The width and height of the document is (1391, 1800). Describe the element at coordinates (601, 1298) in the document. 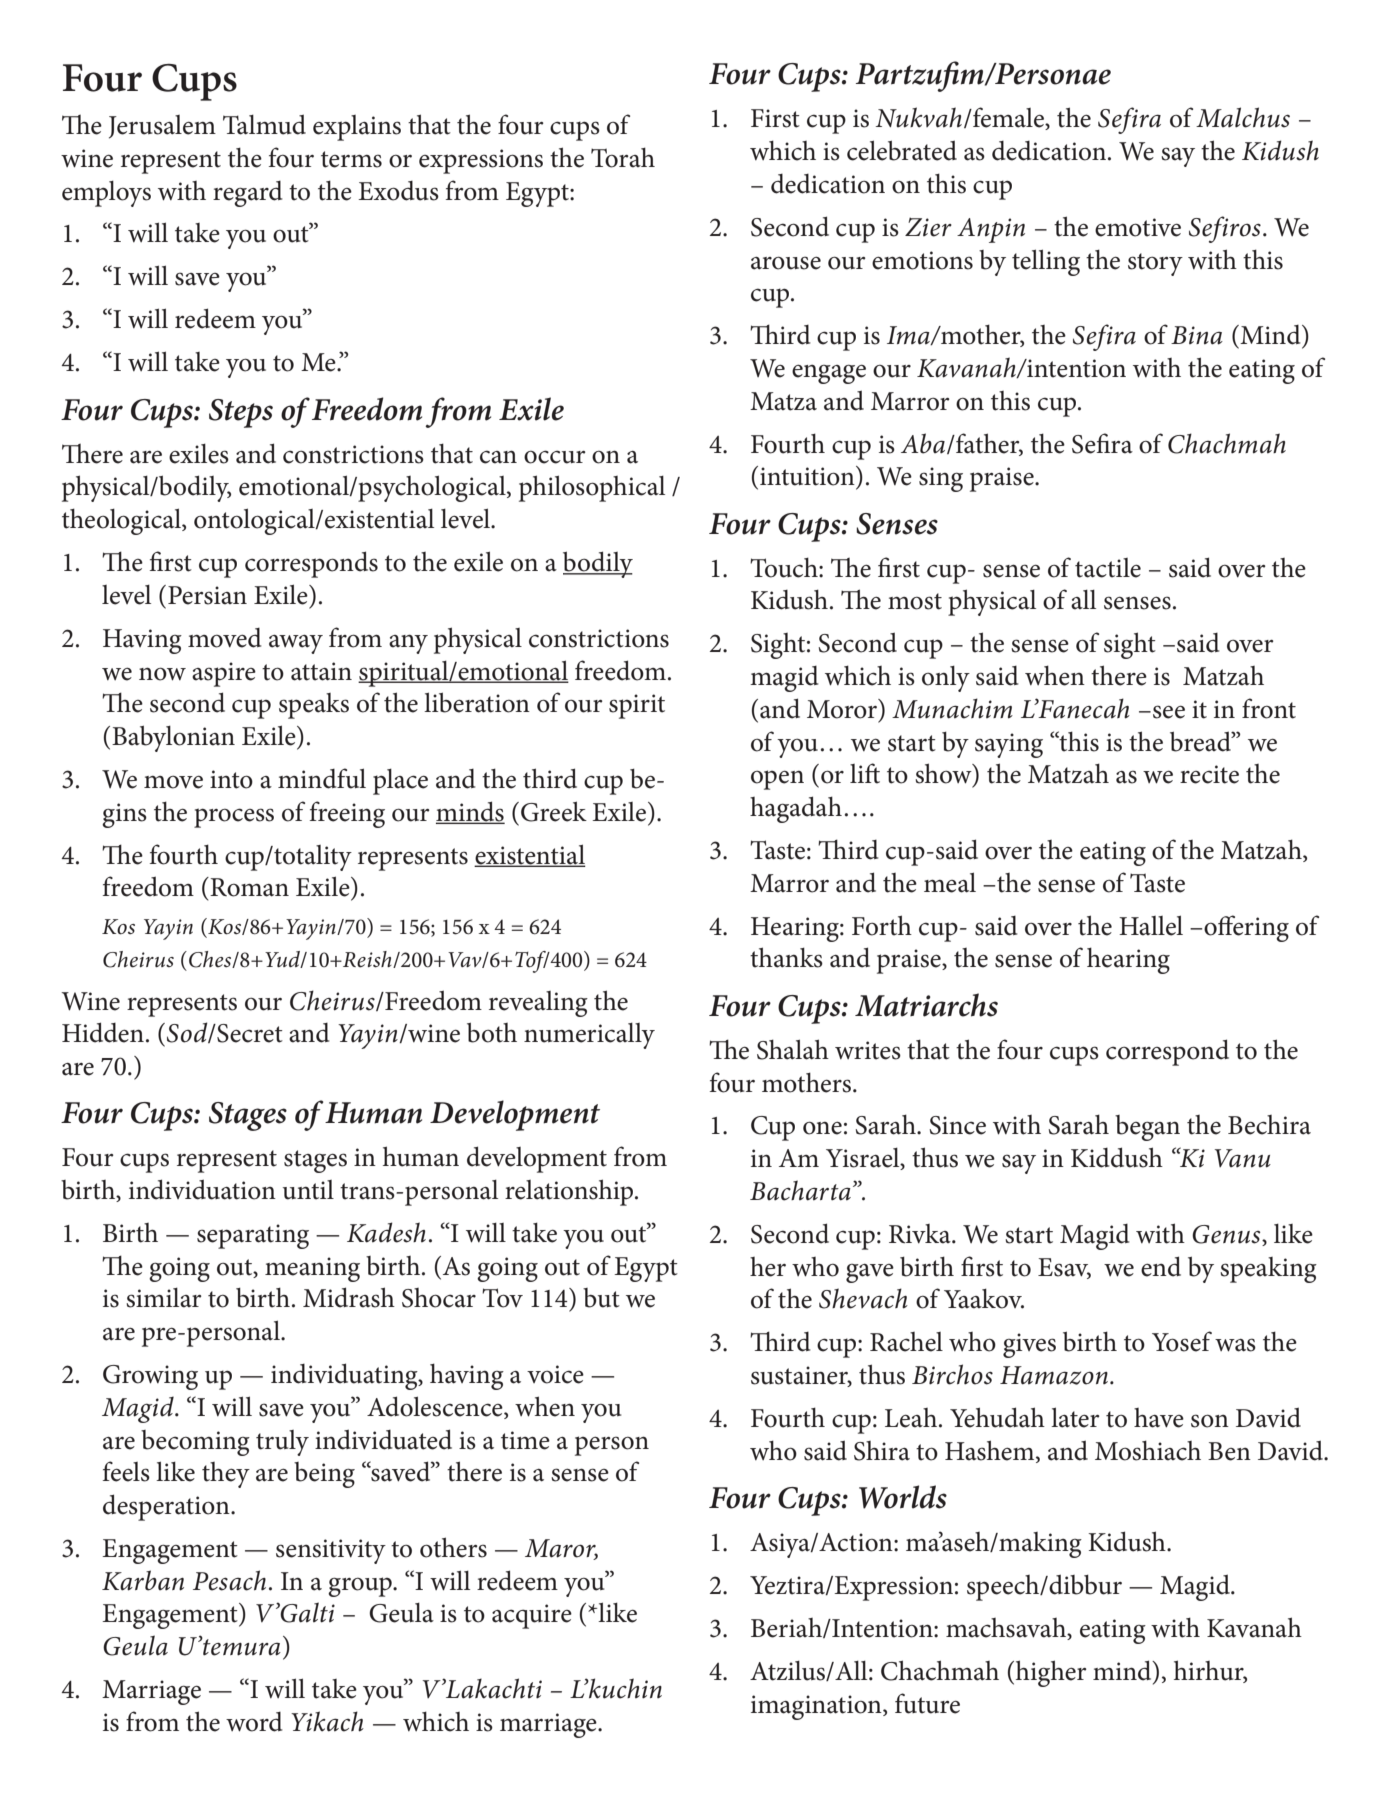

I see `but` at that location.
